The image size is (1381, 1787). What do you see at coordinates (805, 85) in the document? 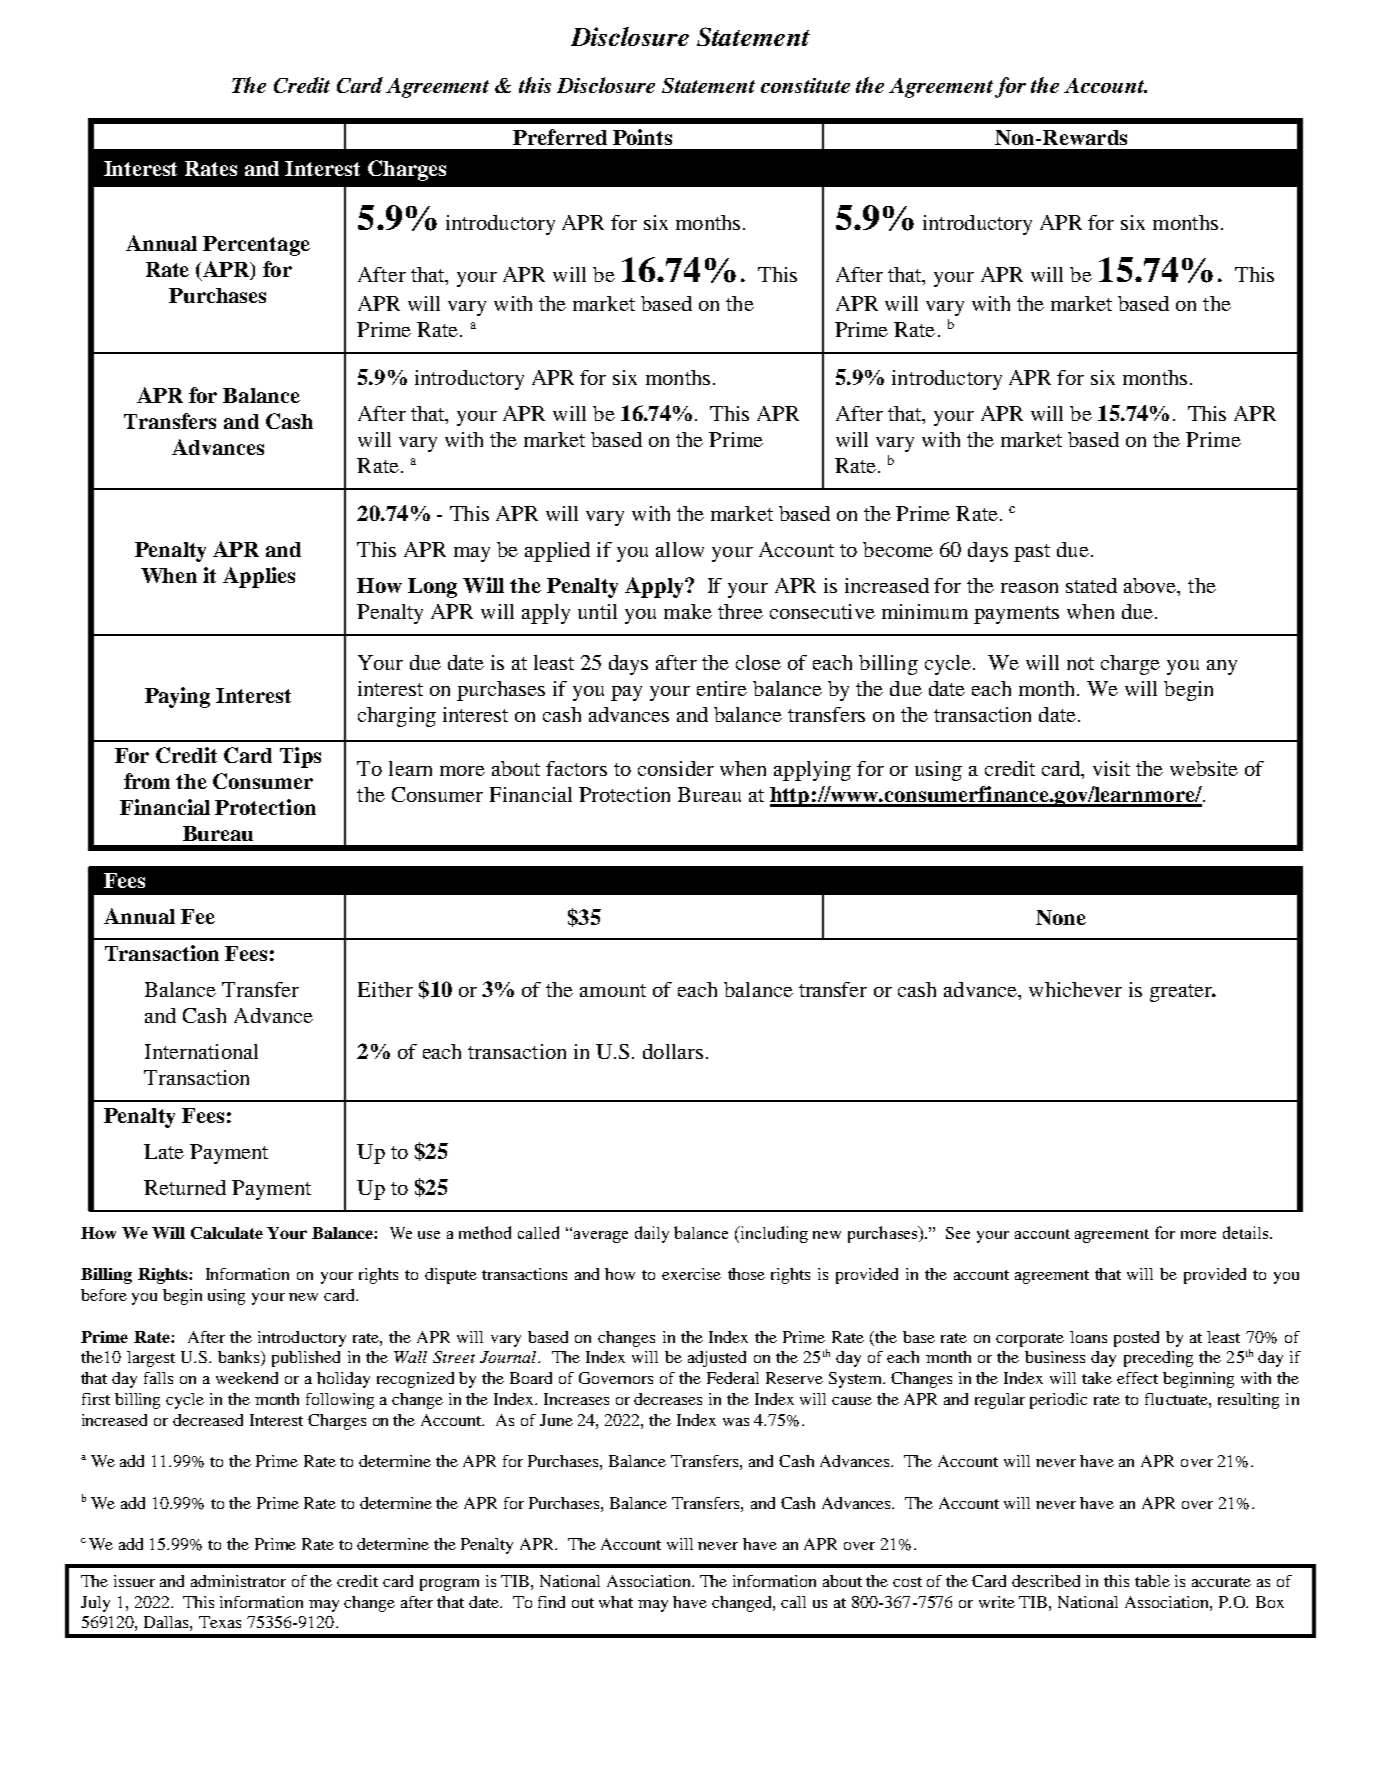
I see `constitute` at bounding box center [805, 85].
